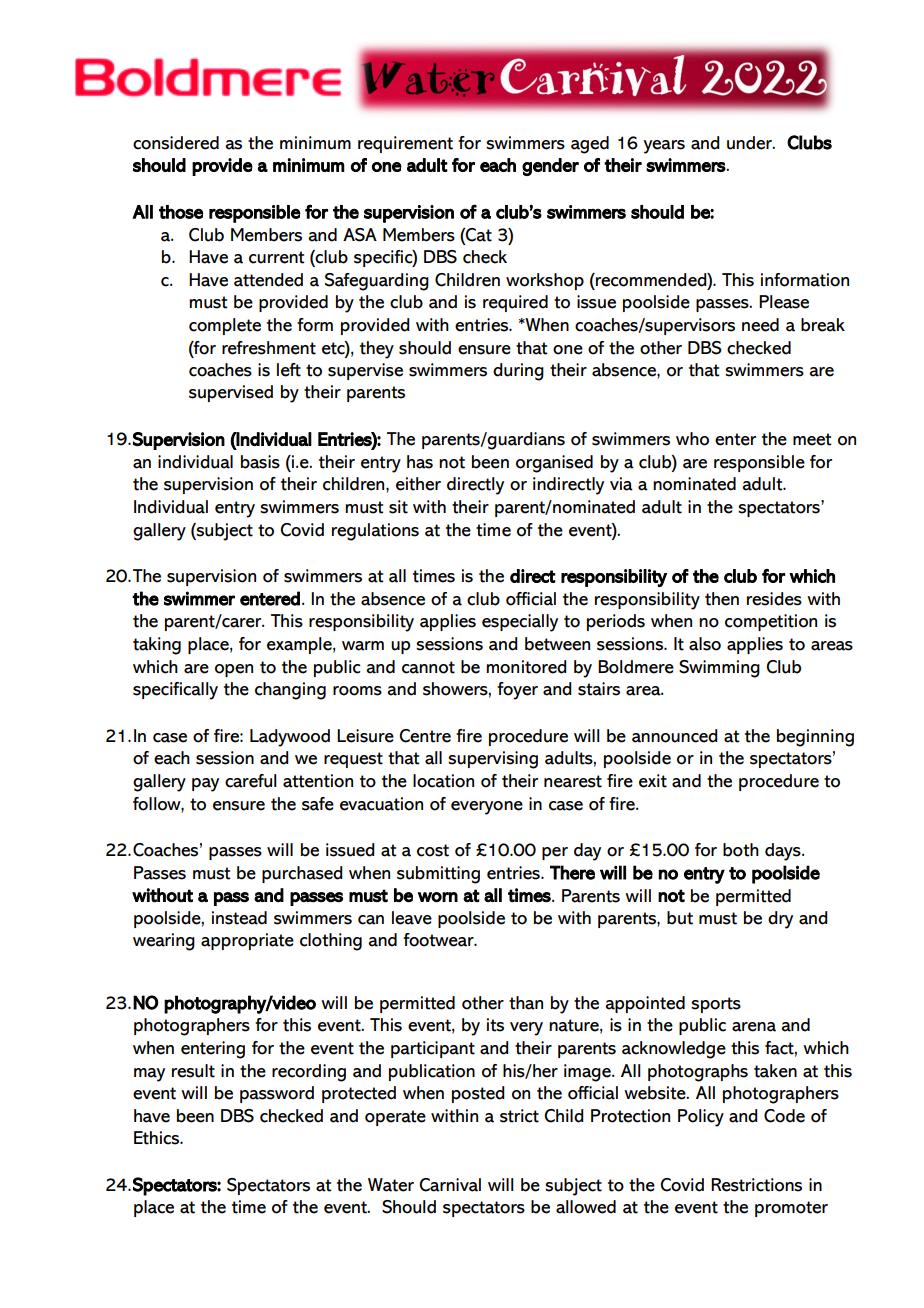  Describe the element at coordinates (450, 1185) in the page. I see `Carnival` at that location.
